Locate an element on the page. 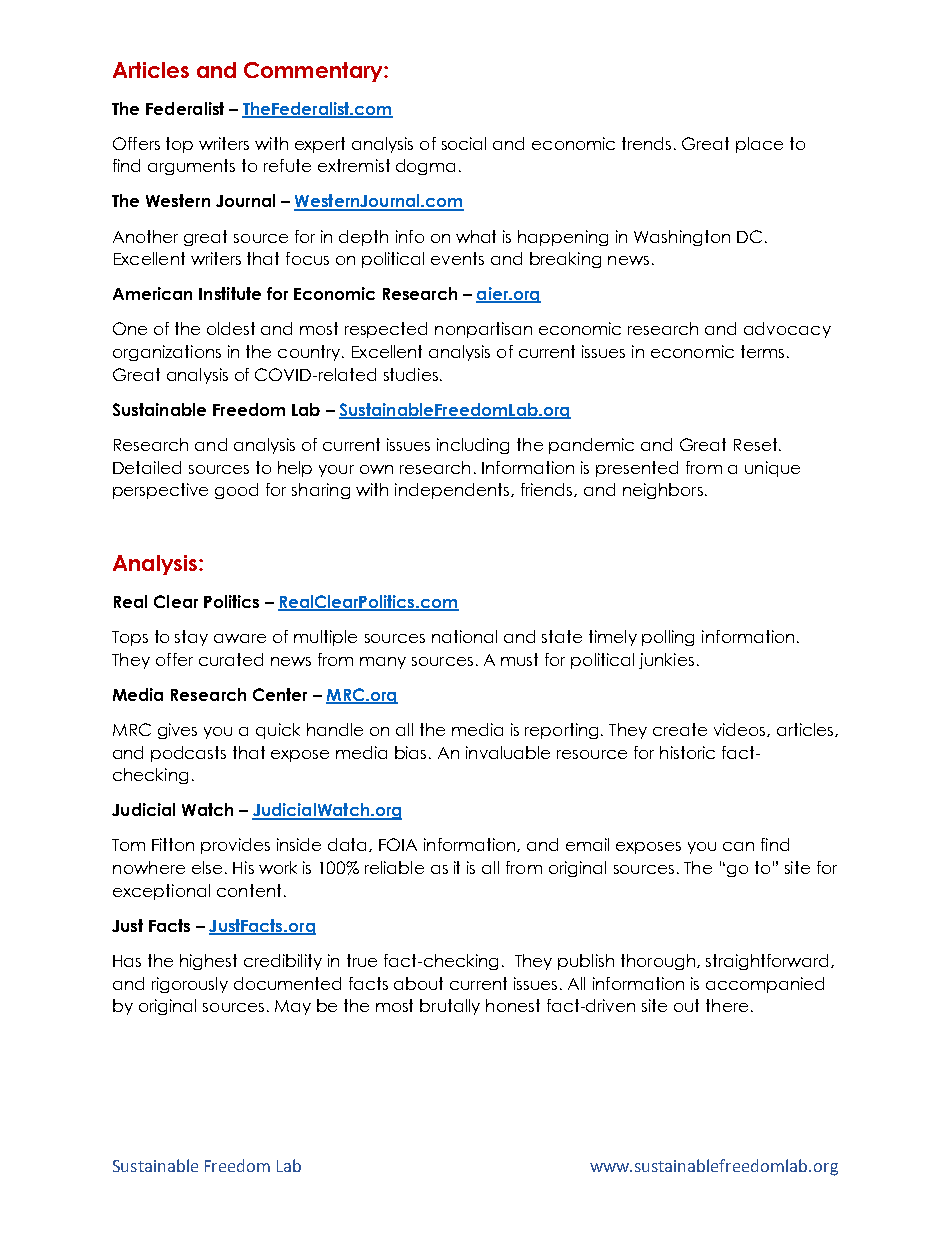  neighbors is located at coordinates (663, 491).
